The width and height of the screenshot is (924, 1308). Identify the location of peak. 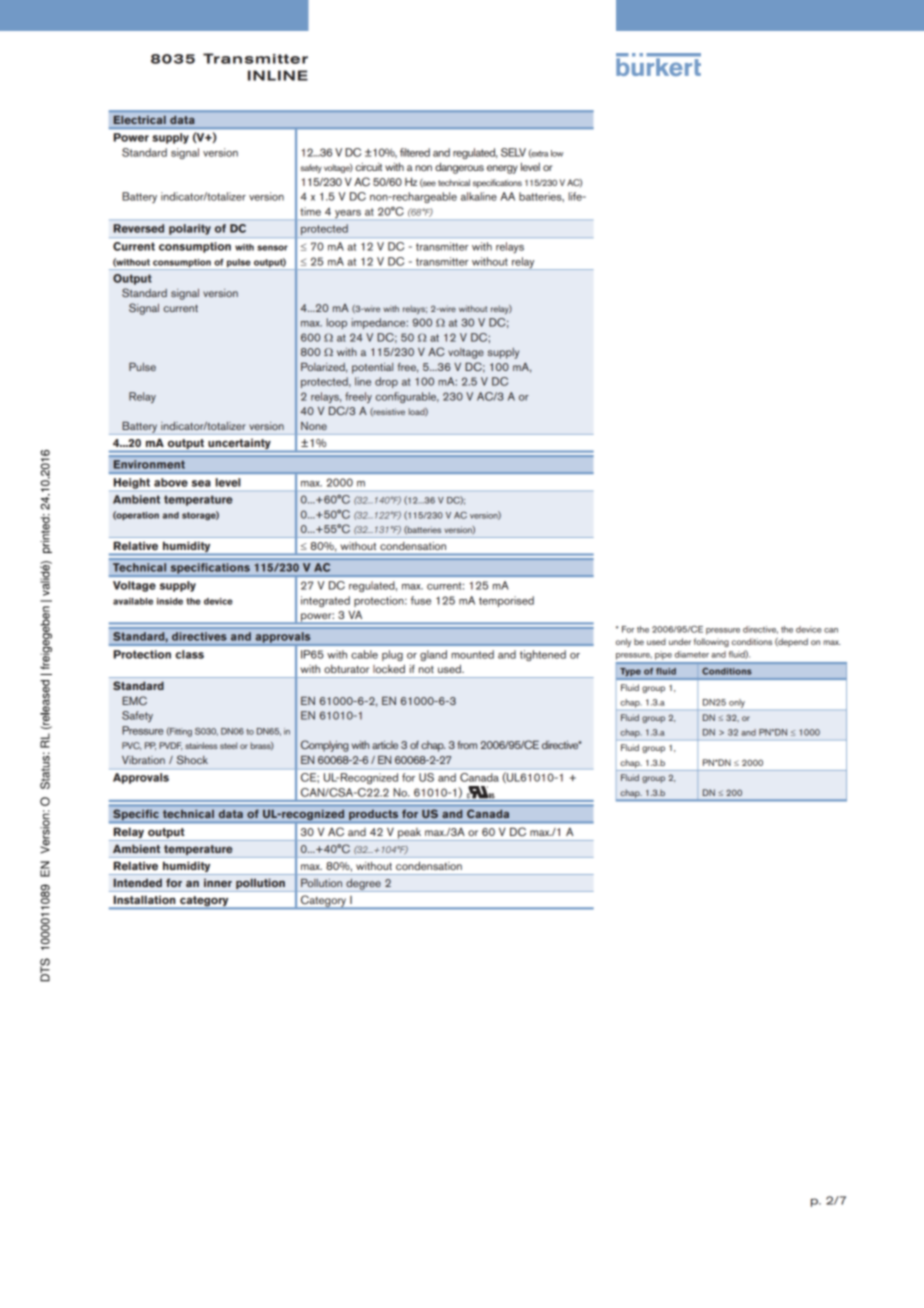
(410, 834).
